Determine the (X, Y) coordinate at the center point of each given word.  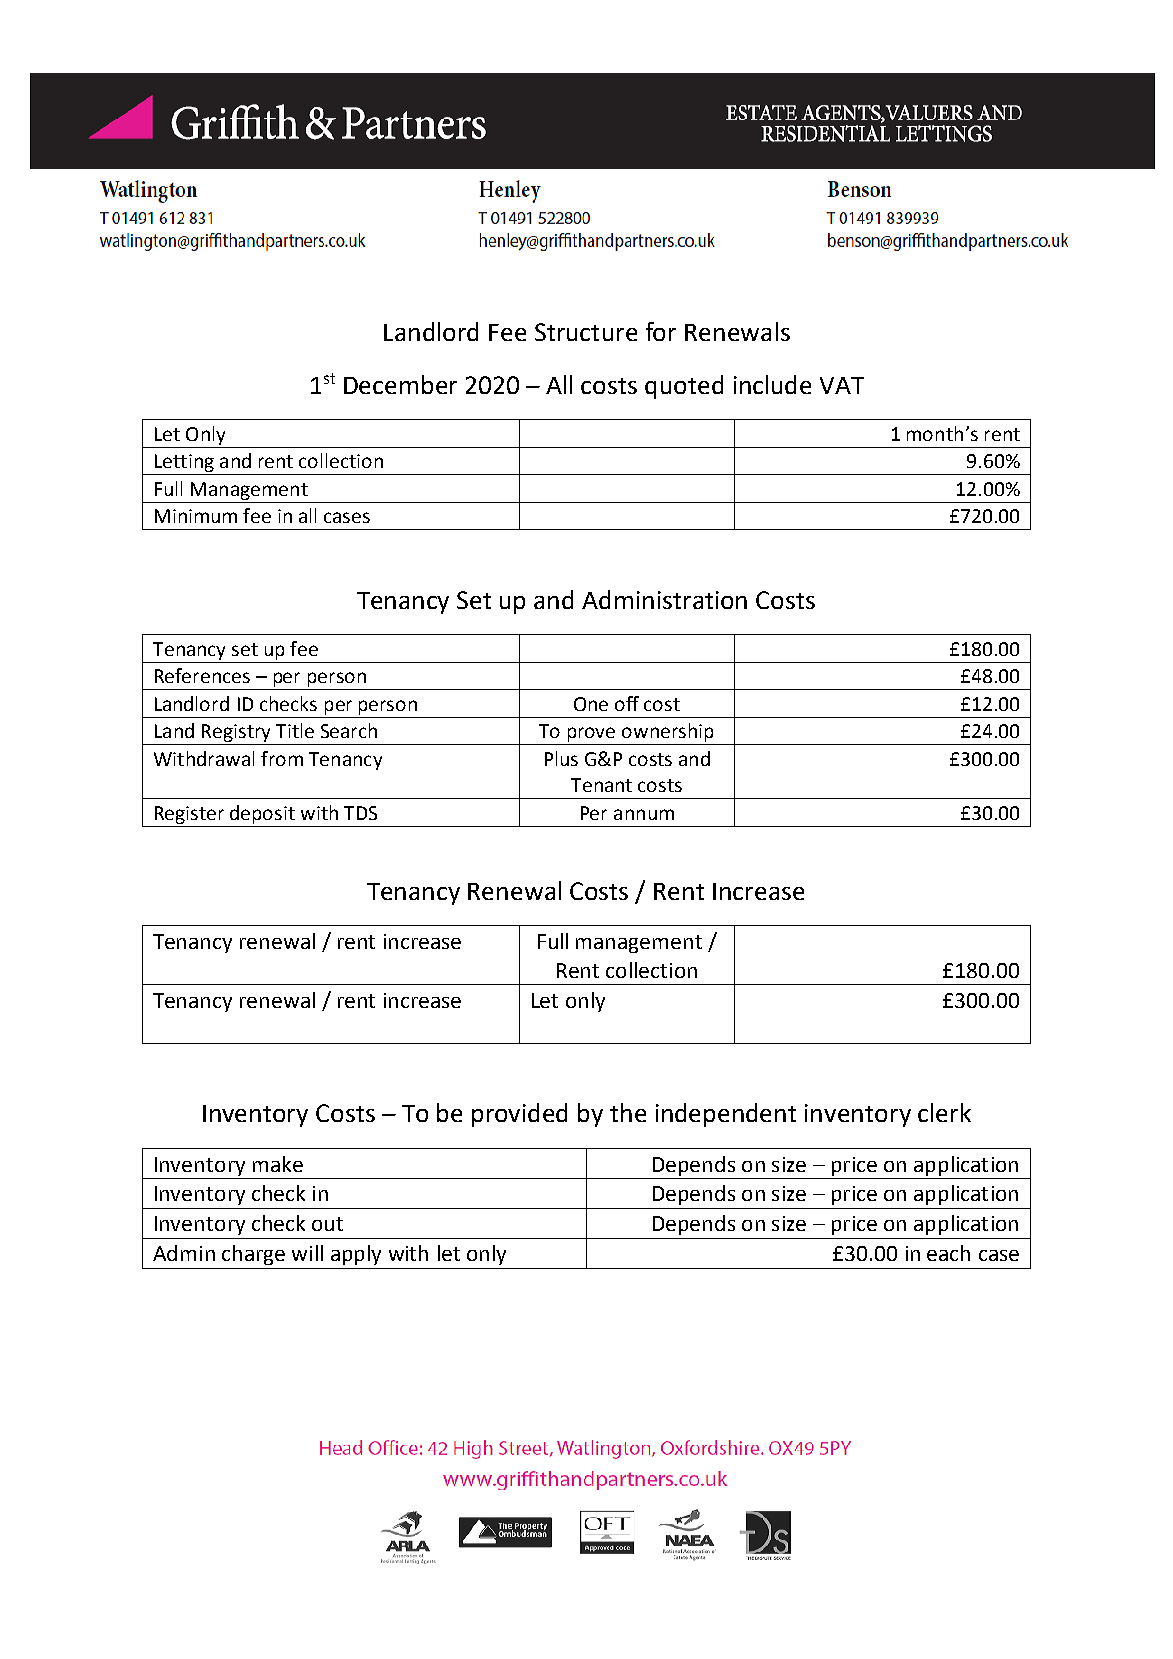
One (591, 704)
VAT (842, 385)
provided (519, 1115)
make (278, 1164)
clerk (944, 1112)
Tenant (601, 785)
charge (253, 1255)
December (400, 384)
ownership (668, 734)
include (772, 384)
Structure (586, 332)
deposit (262, 814)
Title (295, 730)
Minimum (196, 516)
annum (644, 814)
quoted (684, 387)
